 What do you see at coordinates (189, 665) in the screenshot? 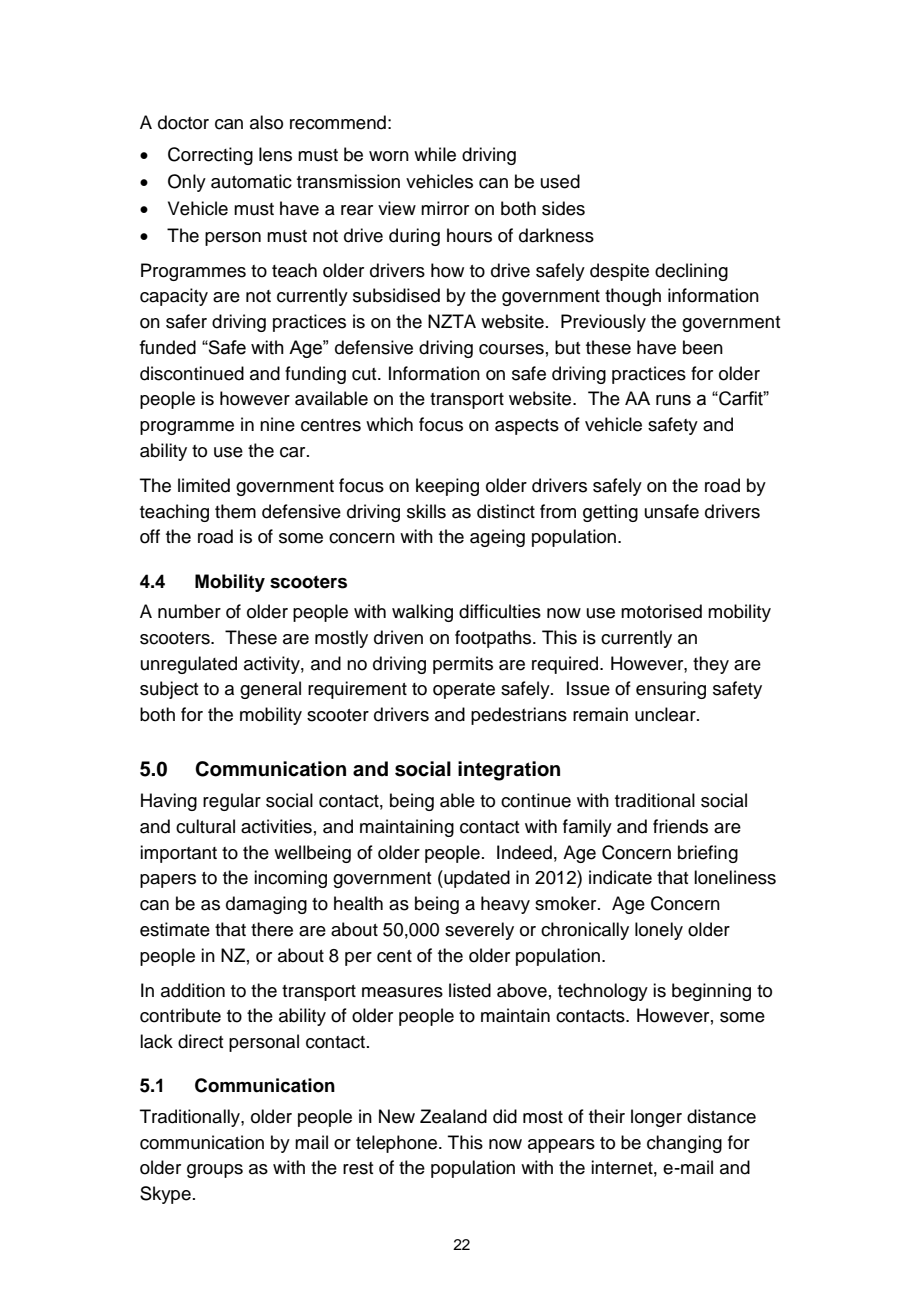
I see `unregulated` at bounding box center [189, 665].
